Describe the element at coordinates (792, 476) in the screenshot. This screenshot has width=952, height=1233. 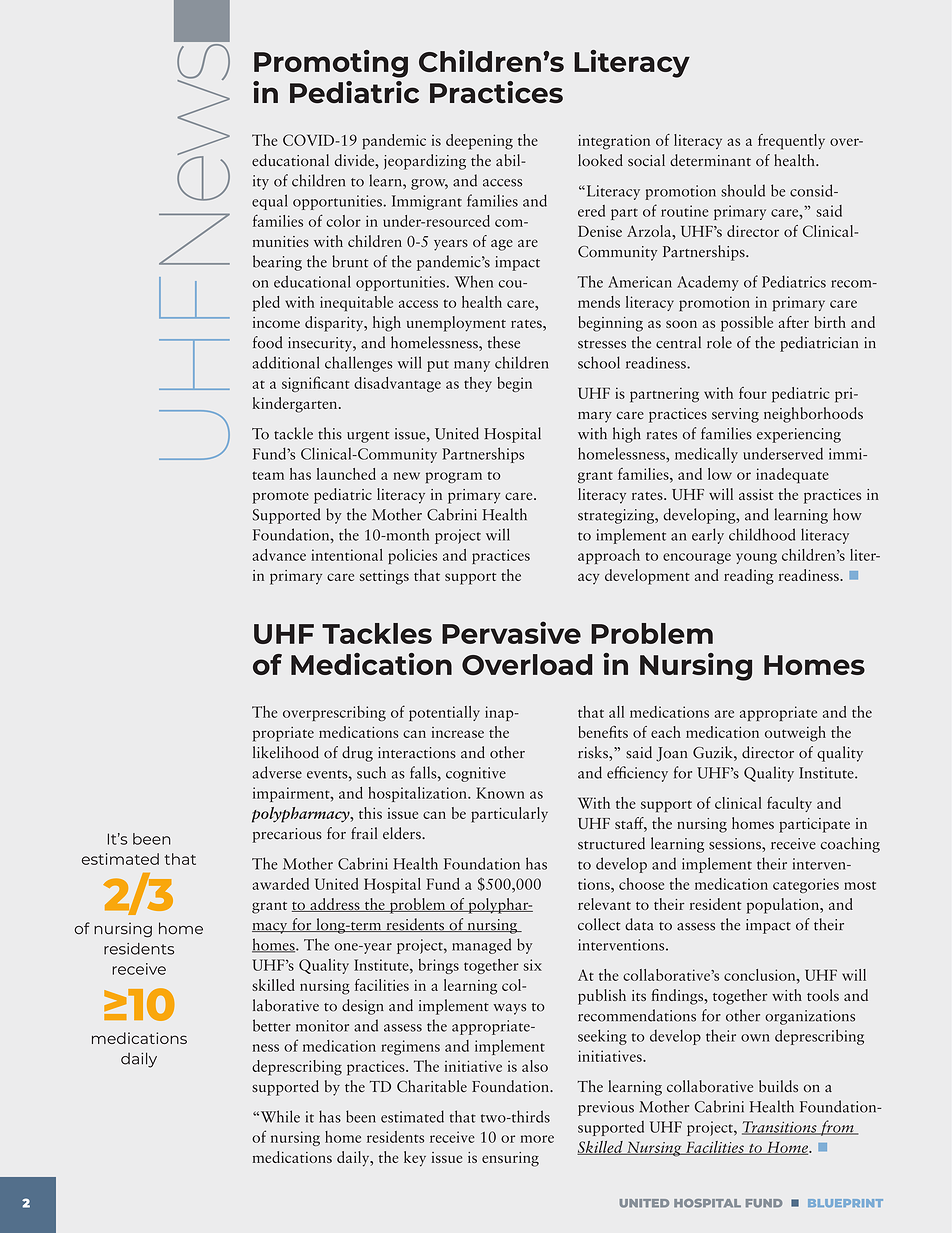
I see `inadequate` at that location.
